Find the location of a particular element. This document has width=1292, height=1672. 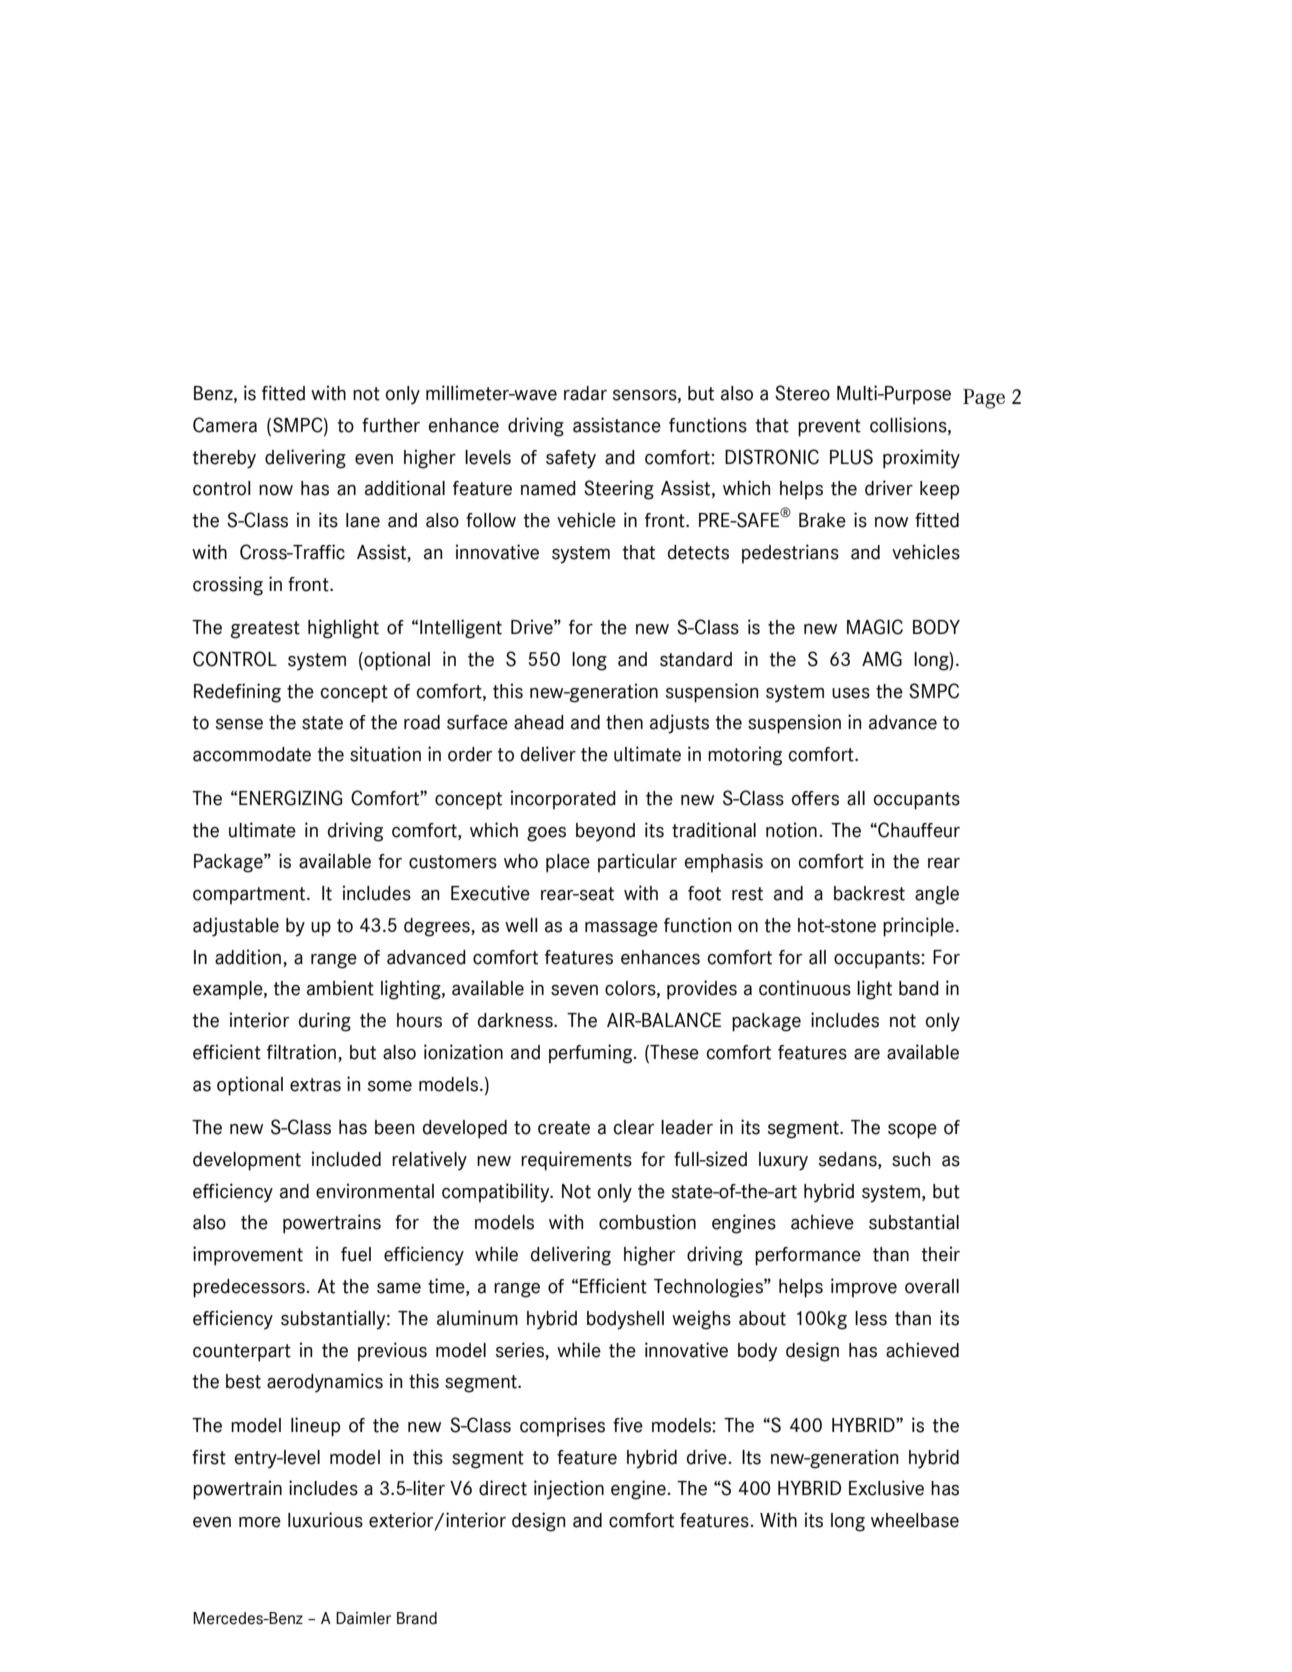

luxurious is located at coordinates (325, 1520).
